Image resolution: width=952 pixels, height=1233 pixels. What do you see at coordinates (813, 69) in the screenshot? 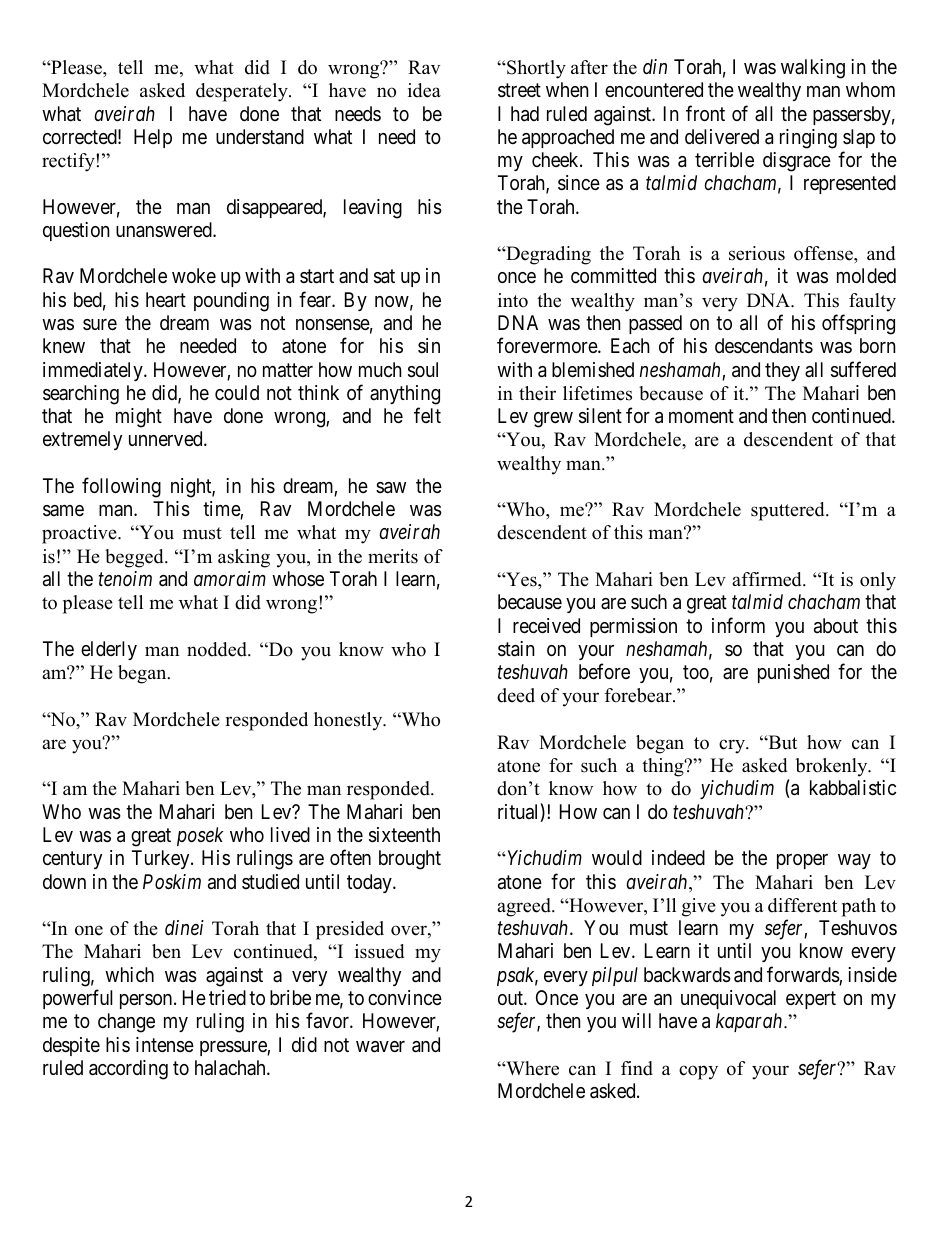
I see `walking` at bounding box center [813, 69].
